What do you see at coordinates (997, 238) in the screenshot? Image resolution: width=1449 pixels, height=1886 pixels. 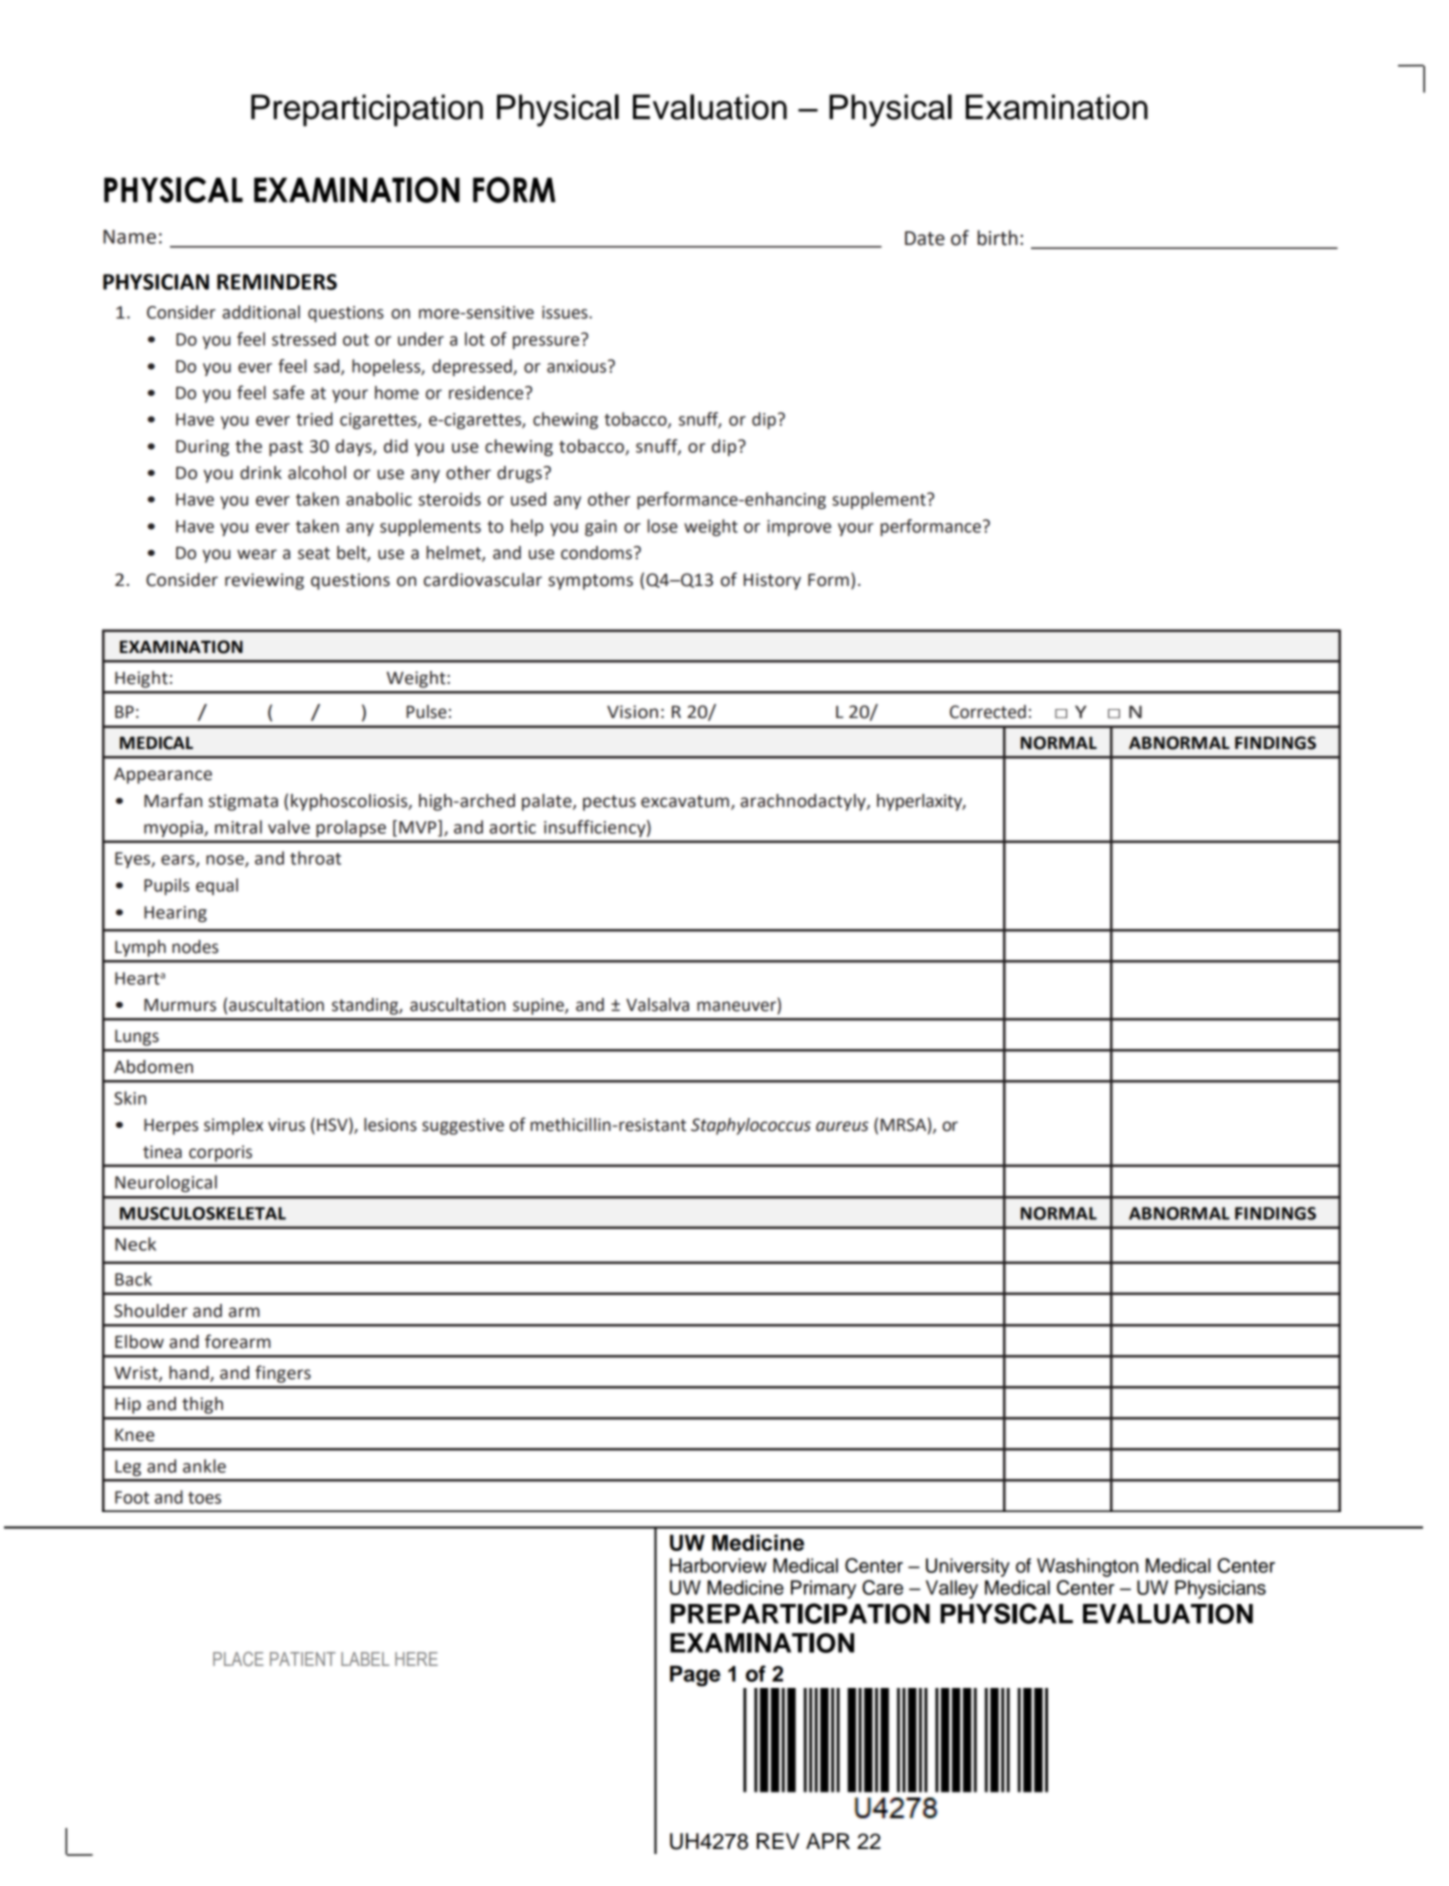 I see `birth` at bounding box center [997, 238].
